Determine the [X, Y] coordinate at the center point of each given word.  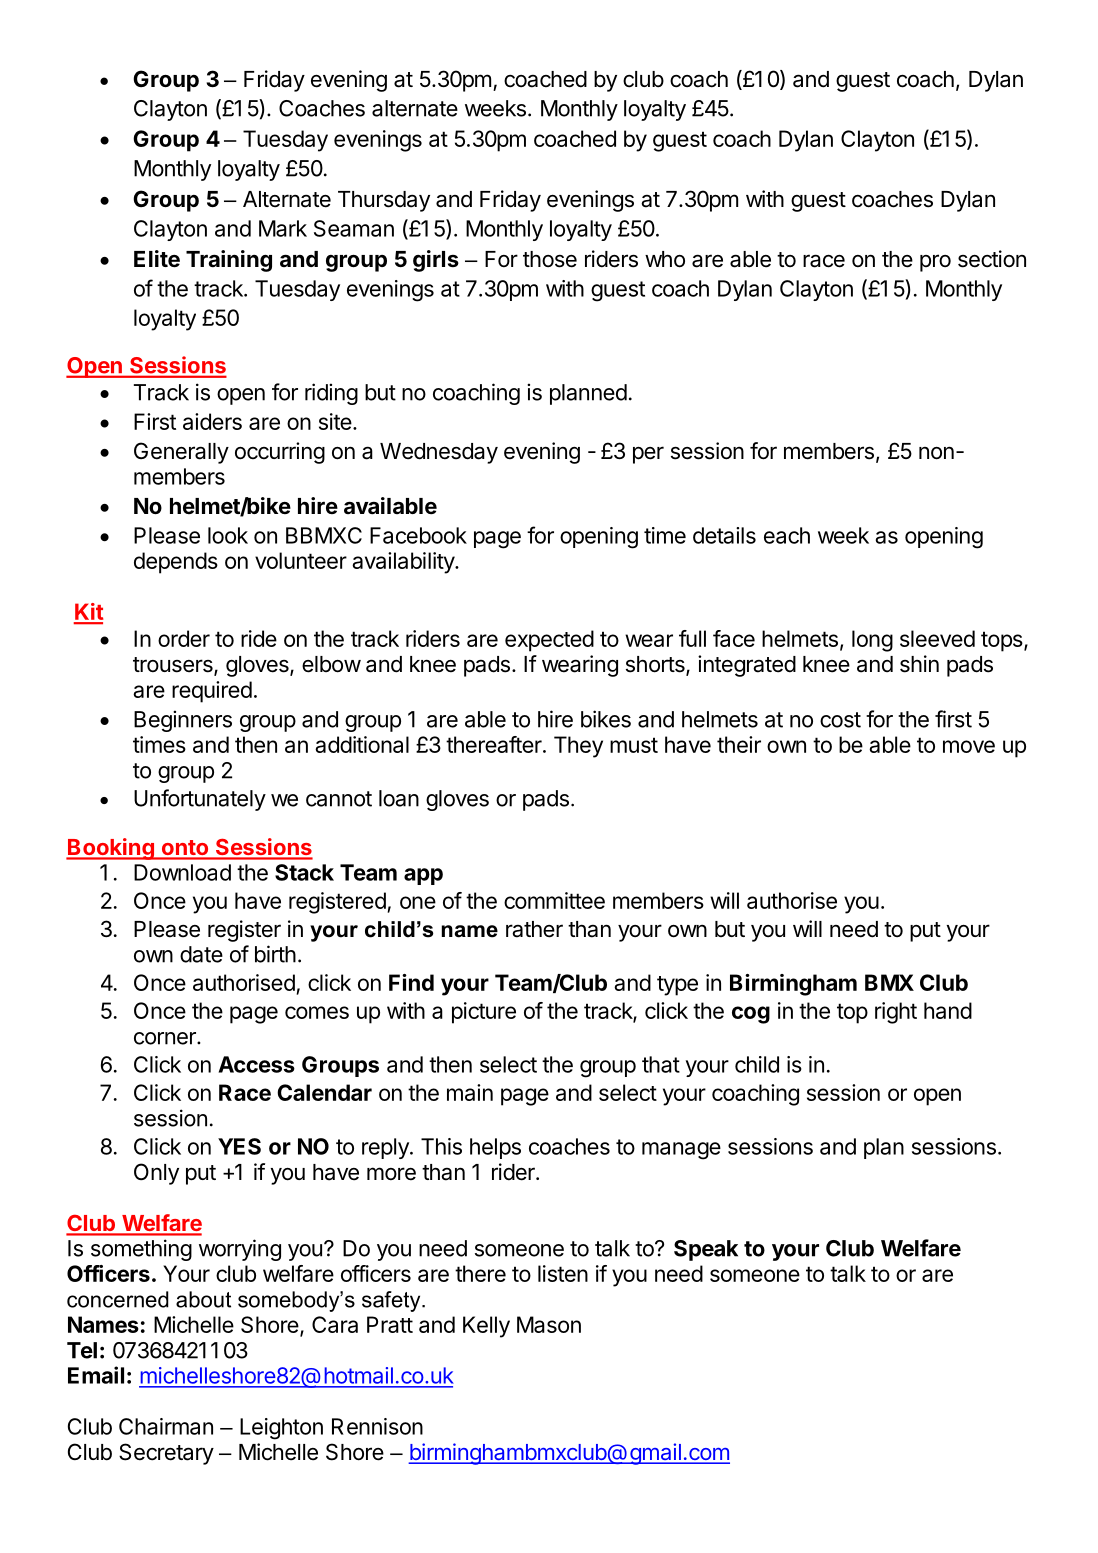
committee [554, 900]
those [550, 259]
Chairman [166, 1426]
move [969, 746]
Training [229, 261]
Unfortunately [200, 800]
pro [935, 263]
